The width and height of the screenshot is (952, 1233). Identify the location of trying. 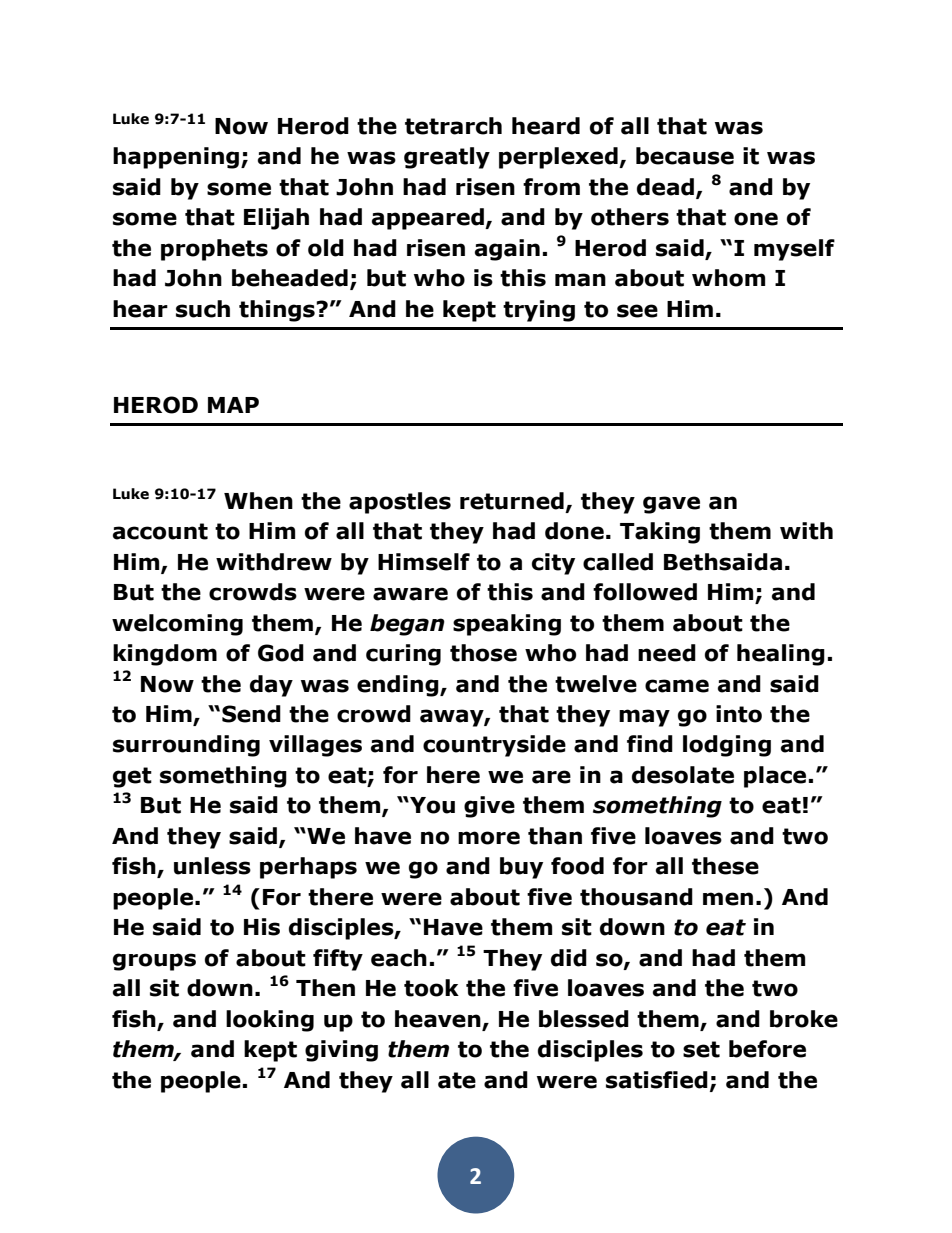
(539, 311).
